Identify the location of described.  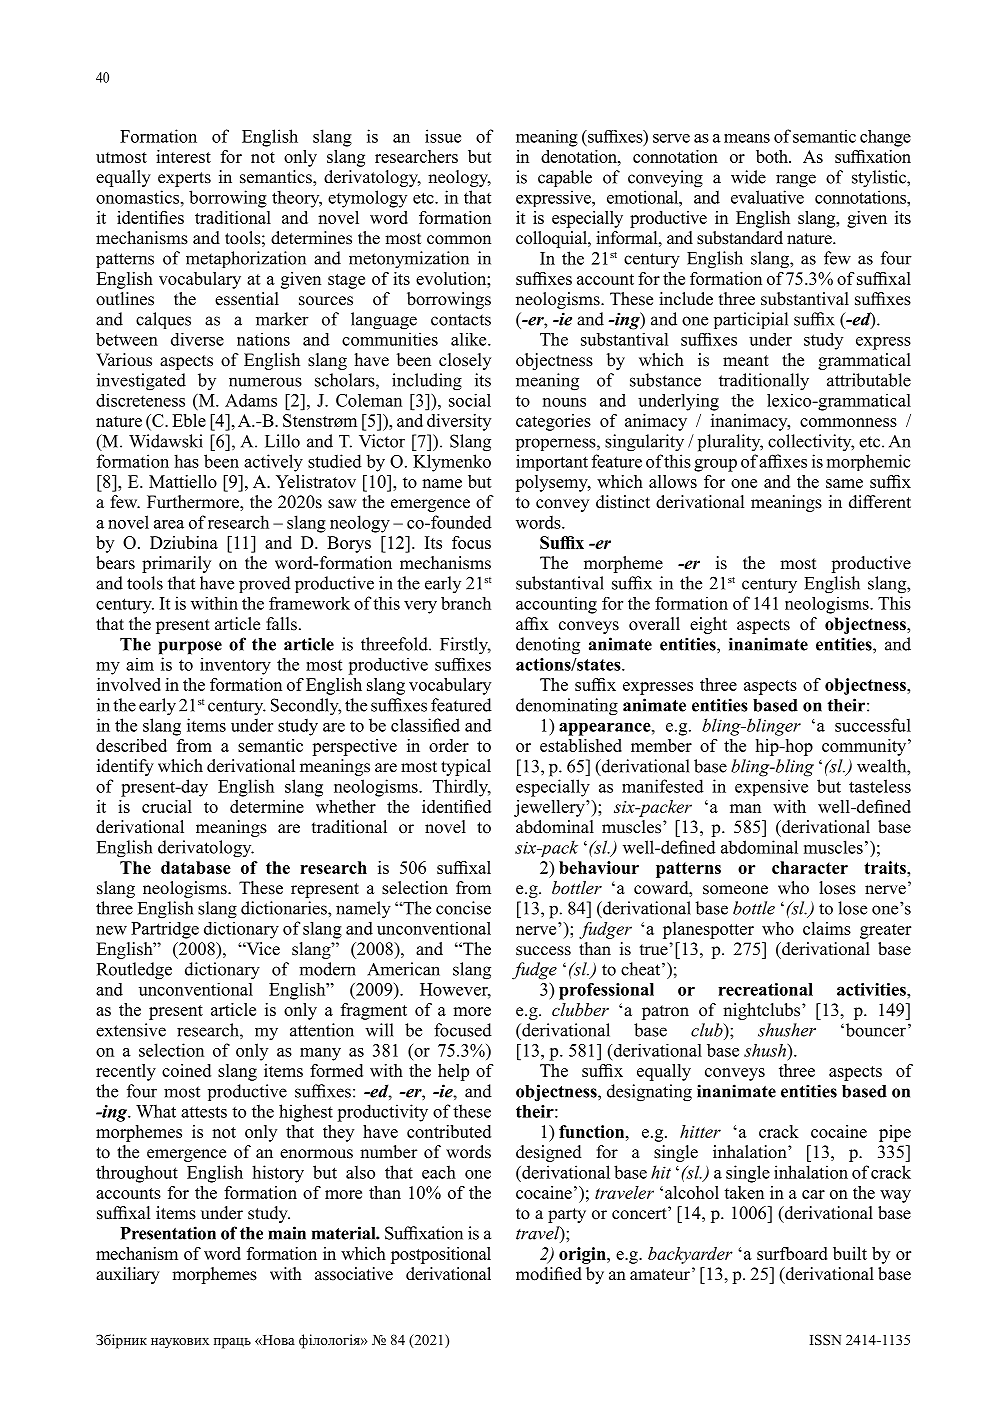
(131, 745).
